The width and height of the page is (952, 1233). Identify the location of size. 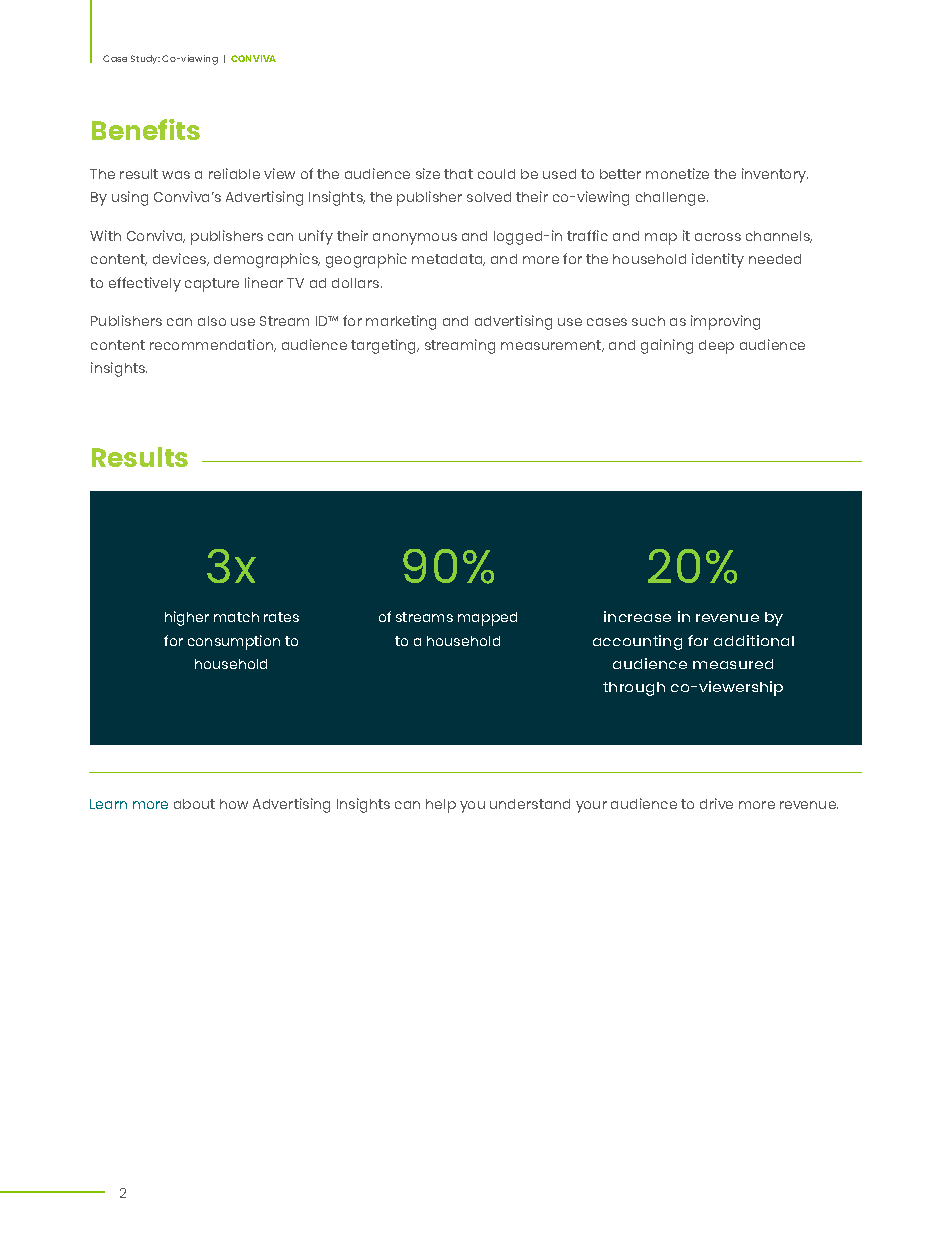
(428, 173).
